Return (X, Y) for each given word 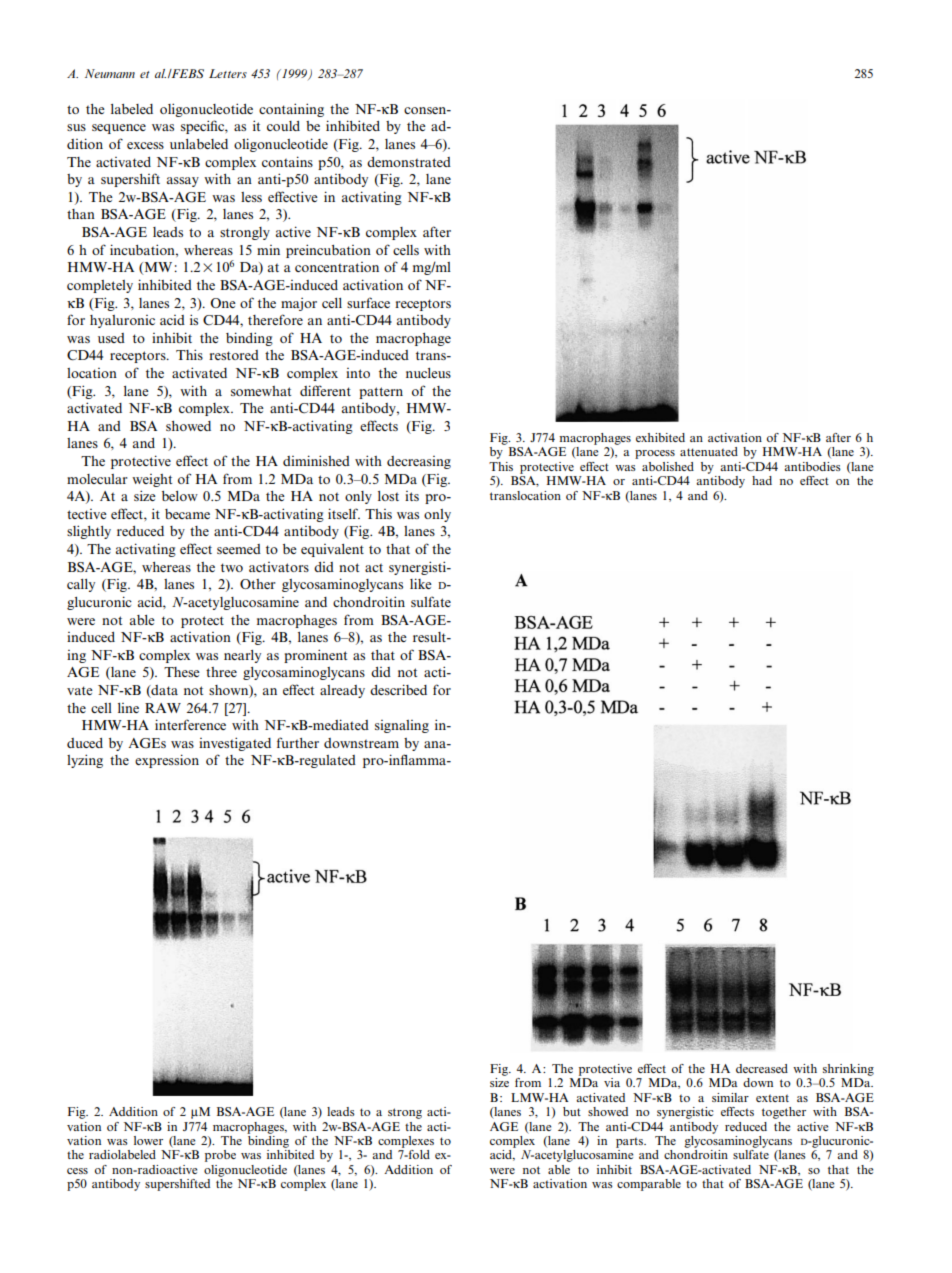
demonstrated (409, 162)
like (421, 583)
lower (148, 1140)
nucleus (428, 373)
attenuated (709, 451)
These (182, 672)
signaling (402, 726)
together (784, 1113)
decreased (762, 1068)
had (762, 480)
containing (291, 110)
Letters (228, 73)
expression (167, 761)
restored (234, 355)
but (572, 1111)
